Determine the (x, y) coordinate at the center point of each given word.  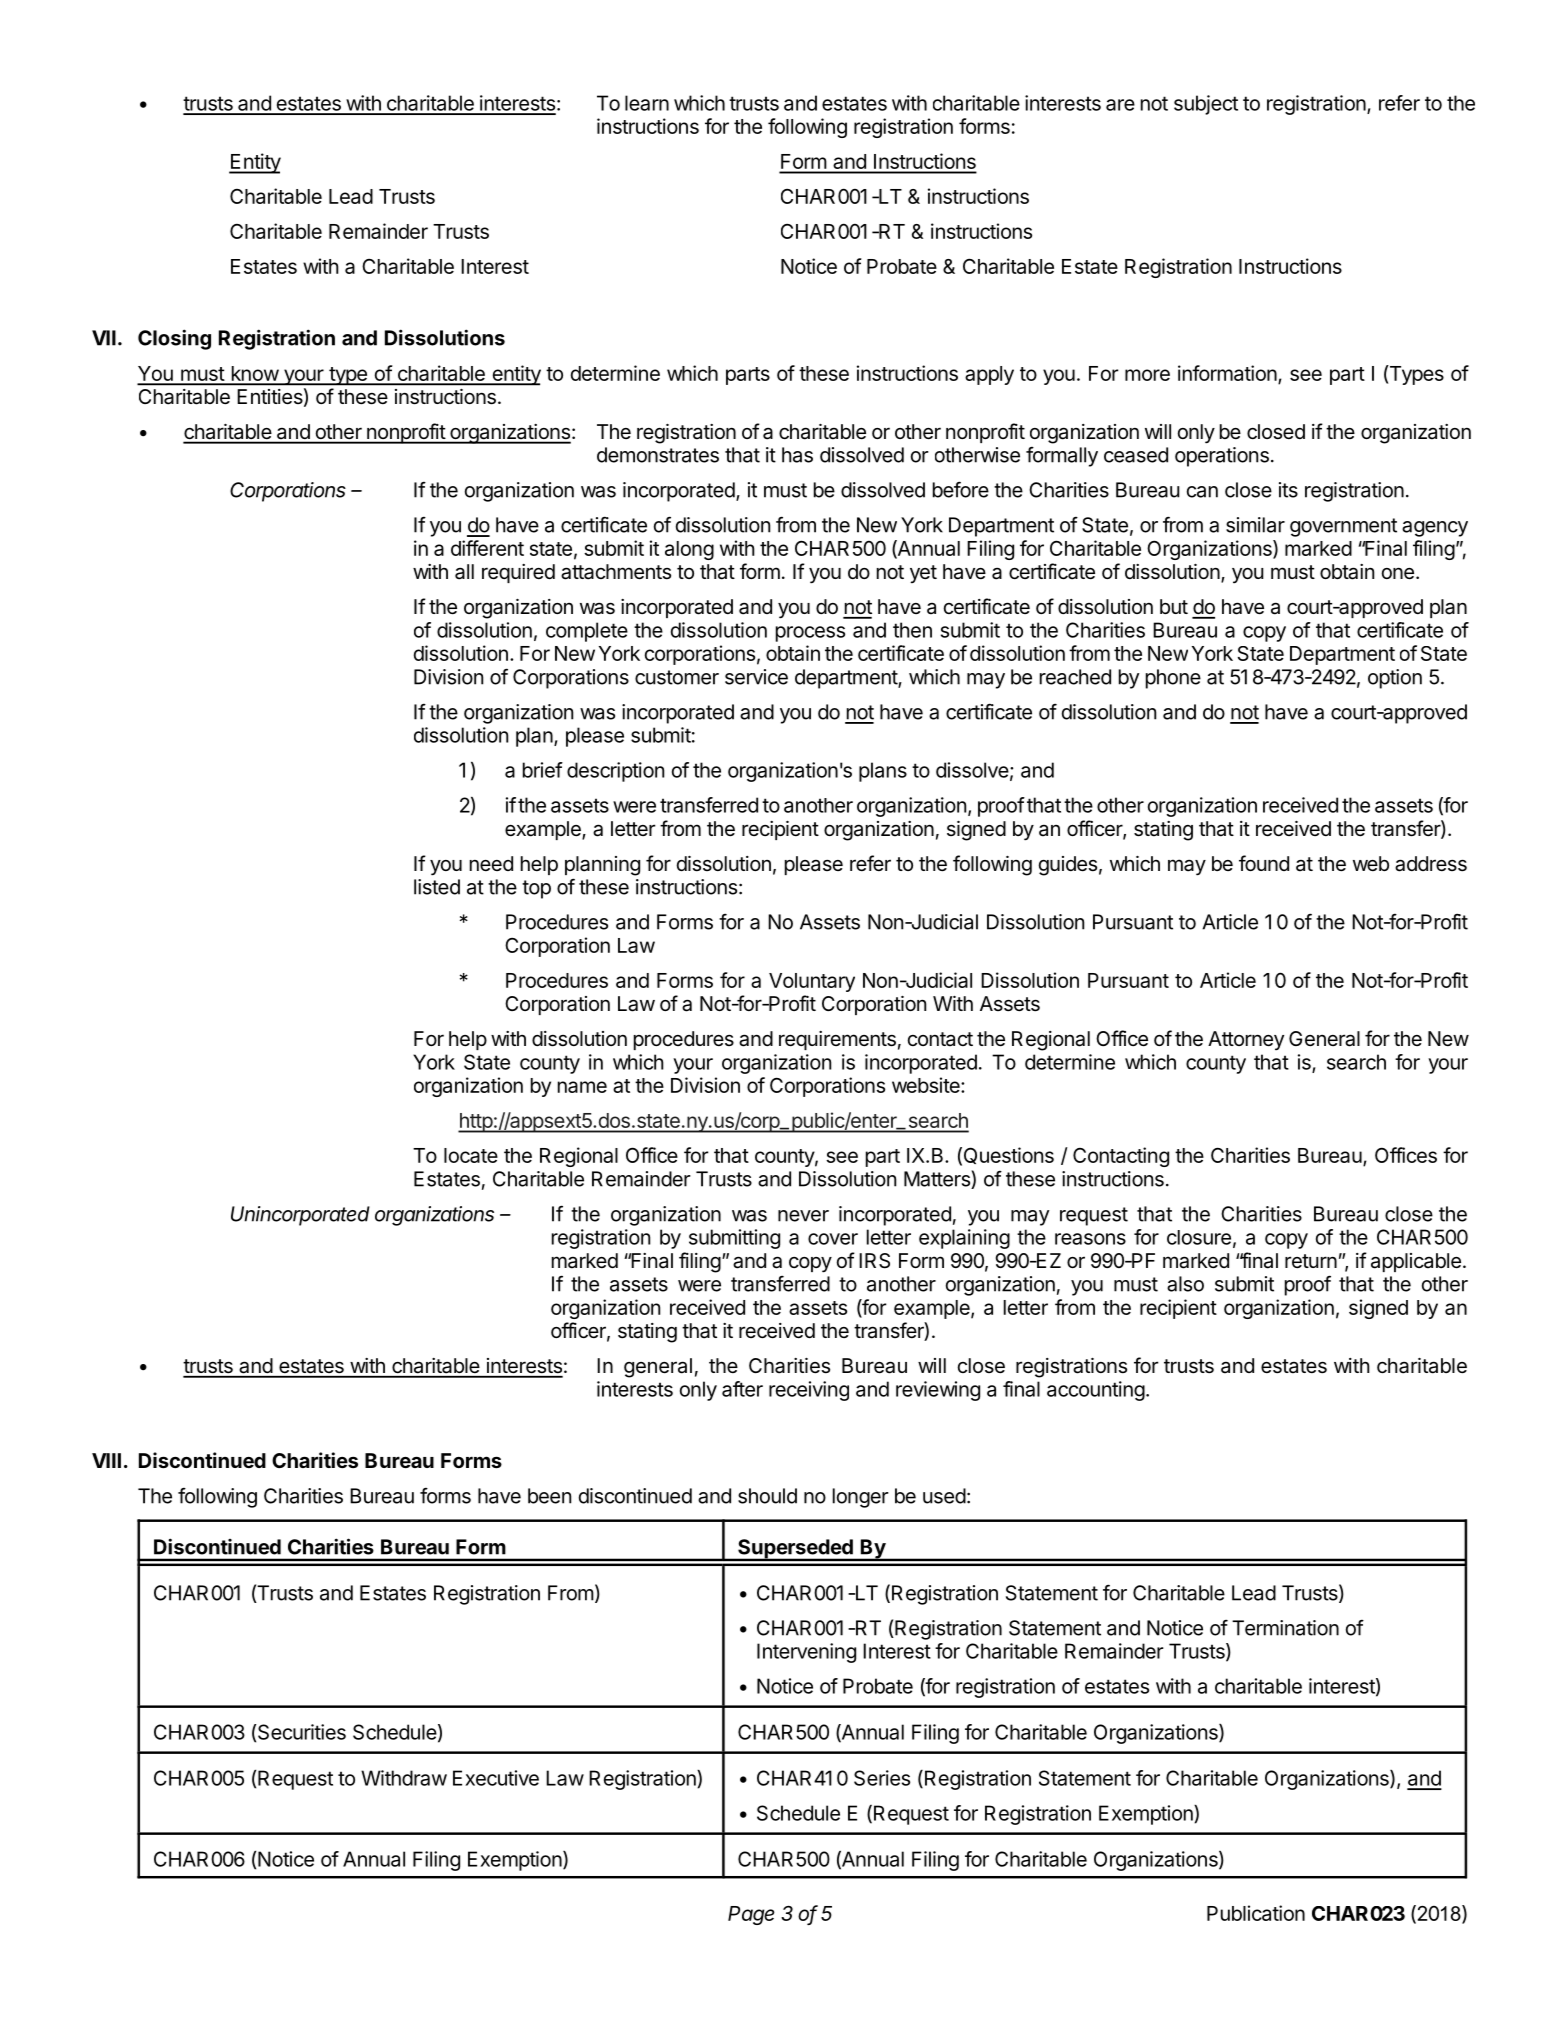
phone (1173, 679)
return (1311, 1261)
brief (543, 770)
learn (647, 103)
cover (833, 1239)
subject (1206, 105)
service (756, 677)
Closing (174, 339)
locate (471, 1155)
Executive (496, 1778)
